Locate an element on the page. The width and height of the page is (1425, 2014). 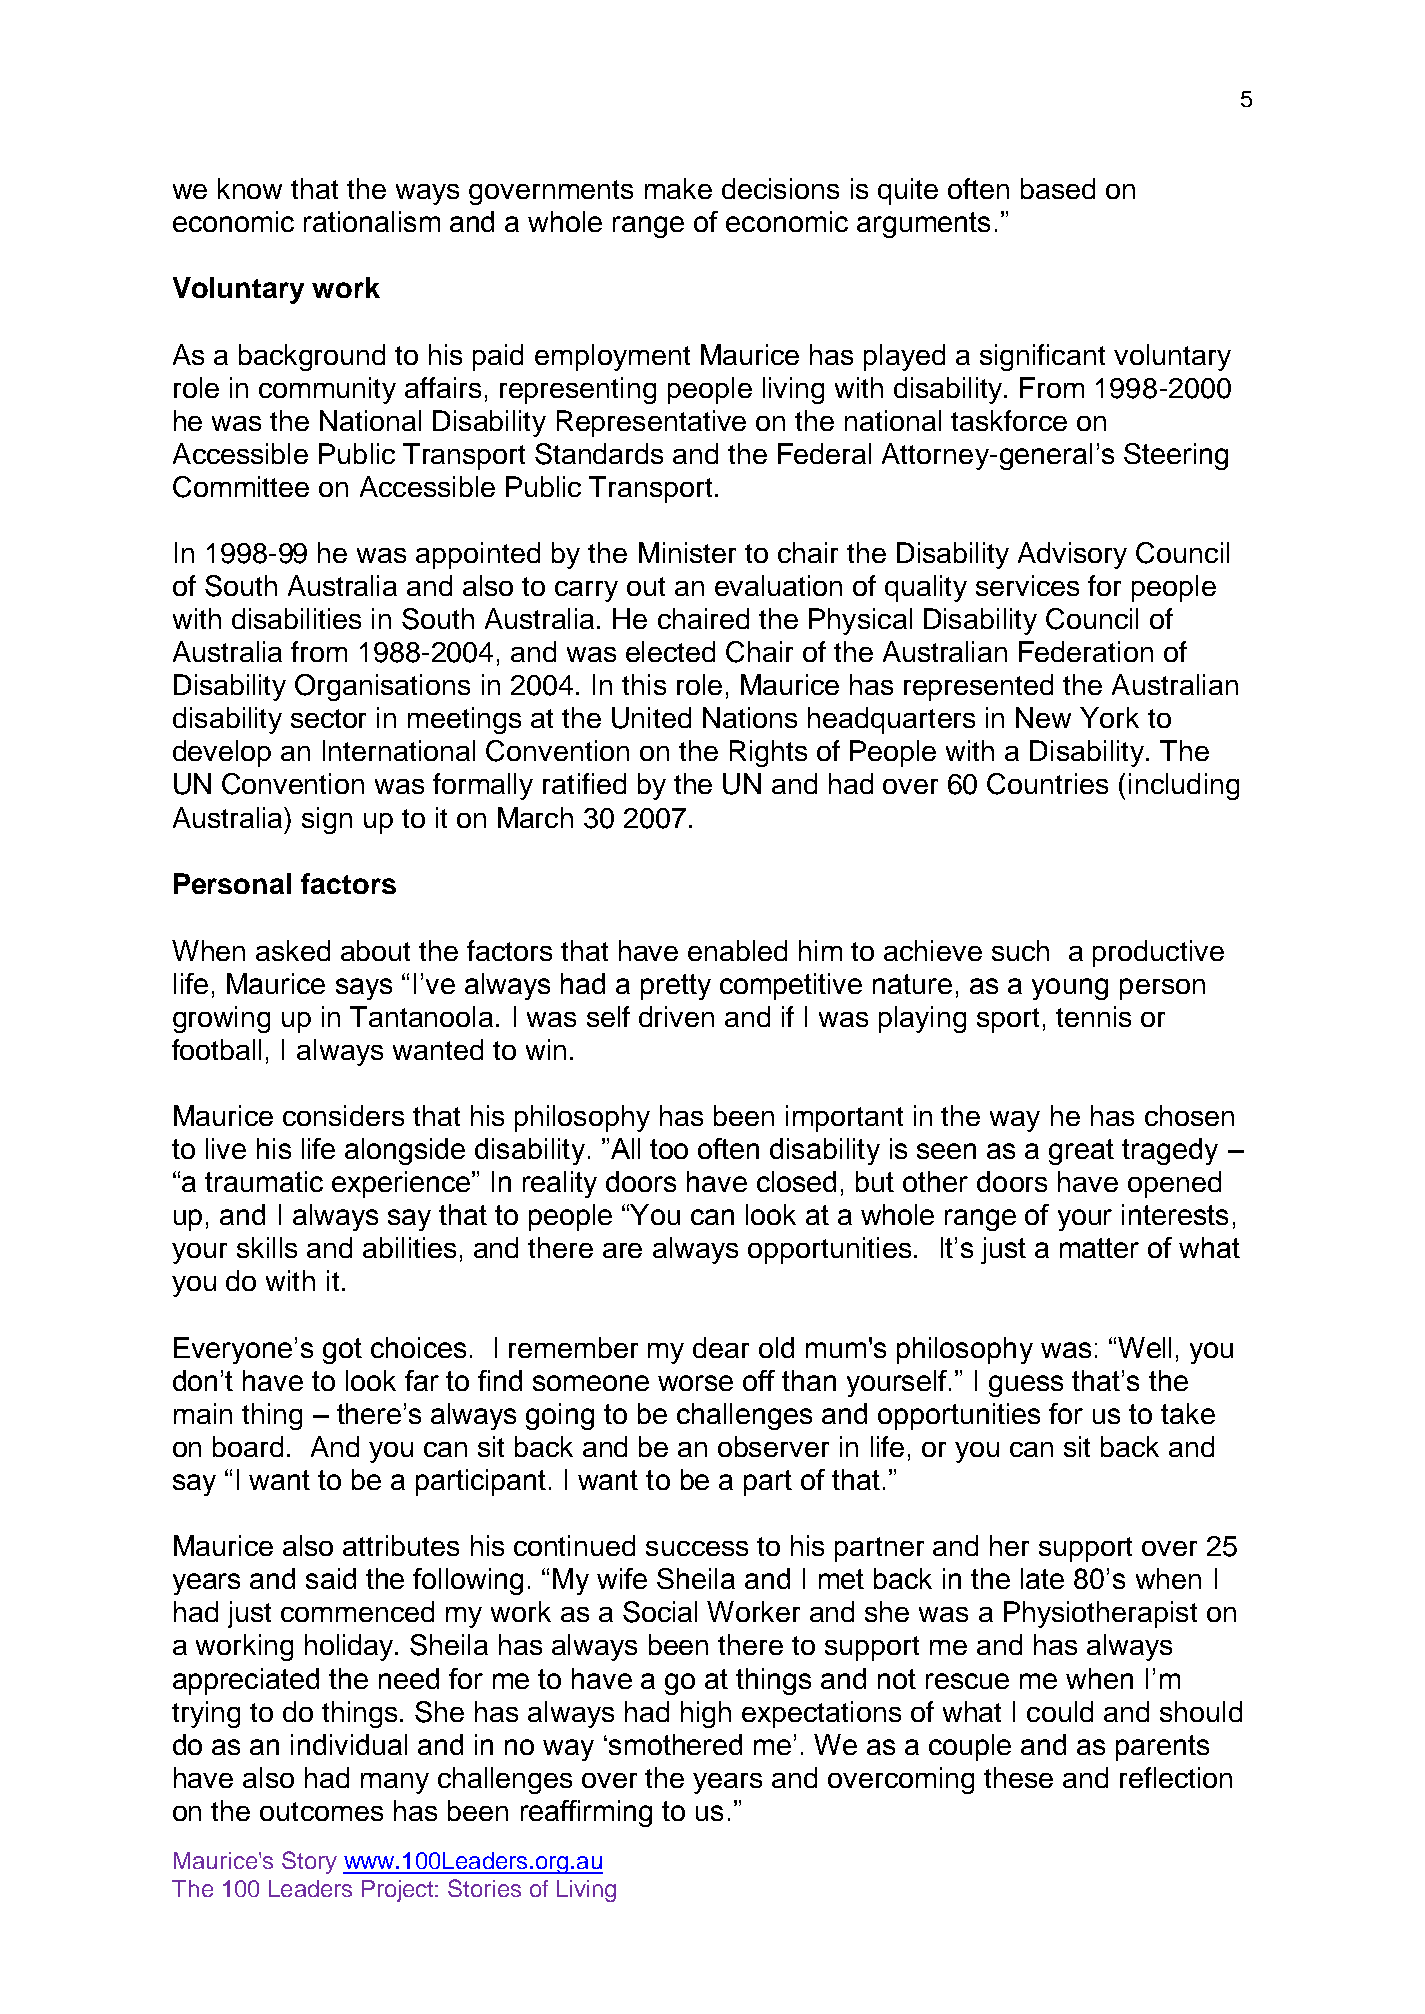
rationalism is located at coordinates (372, 221).
